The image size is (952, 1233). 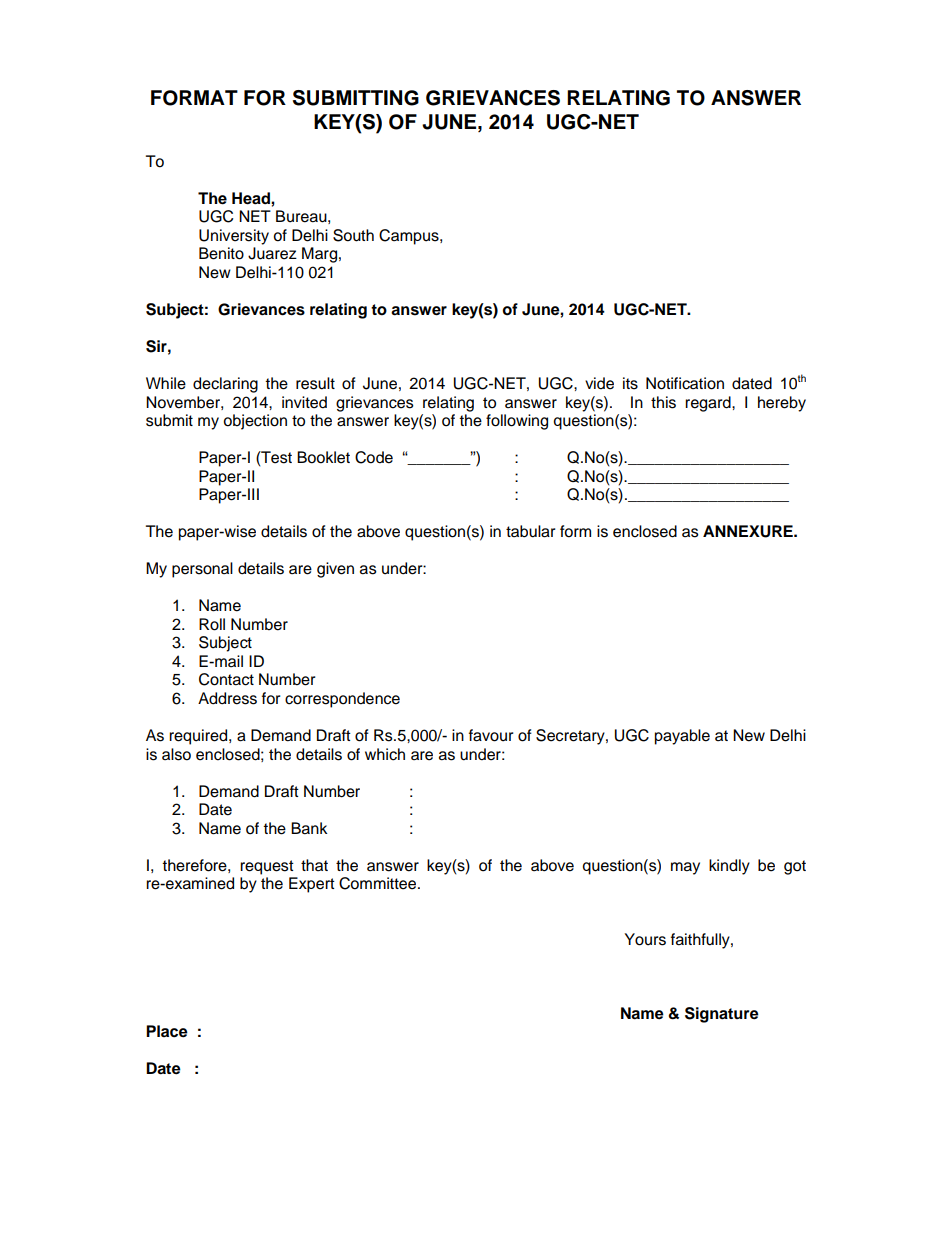 I want to click on Place, so click(x=167, y=1031).
